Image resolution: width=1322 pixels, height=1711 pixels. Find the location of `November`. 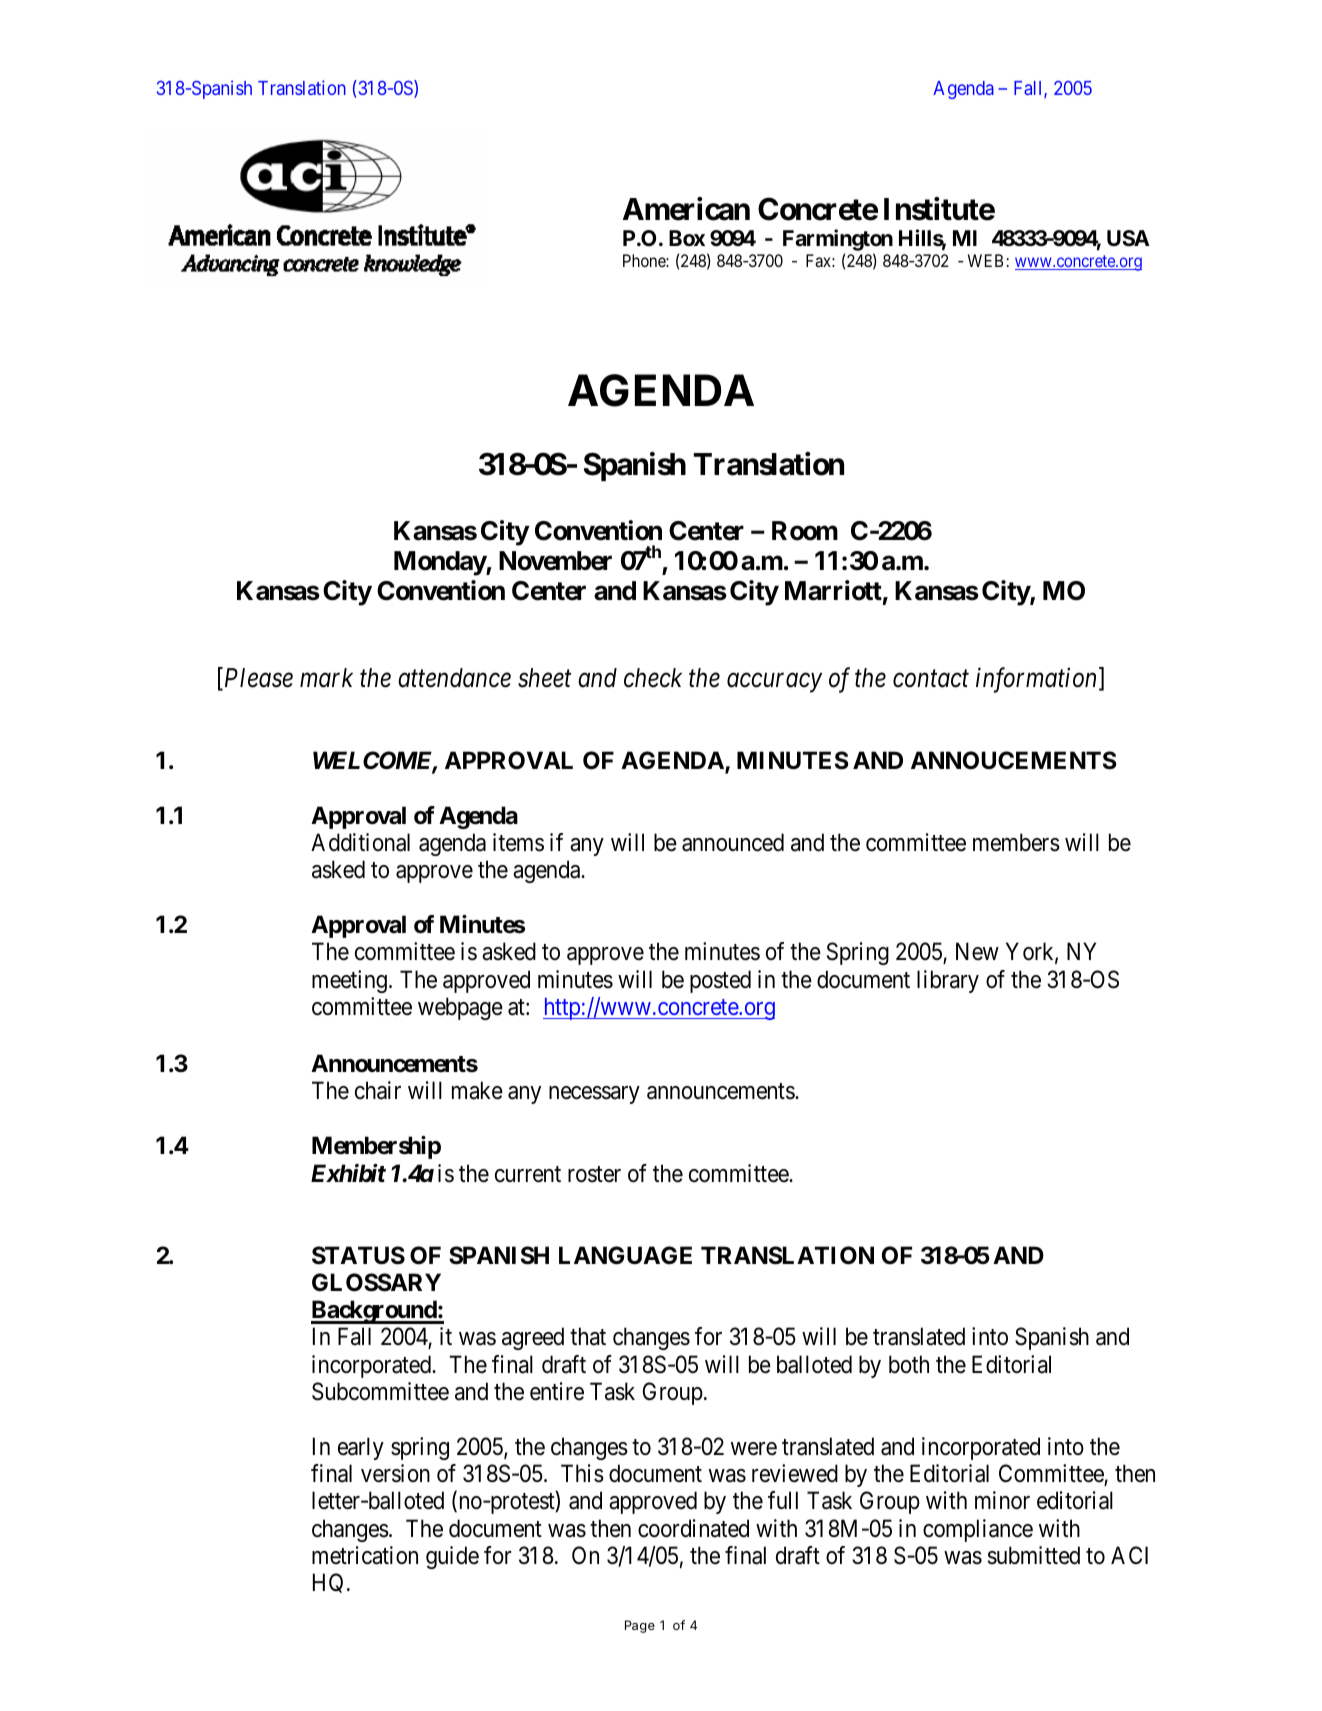

November is located at coordinates (555, 561).
